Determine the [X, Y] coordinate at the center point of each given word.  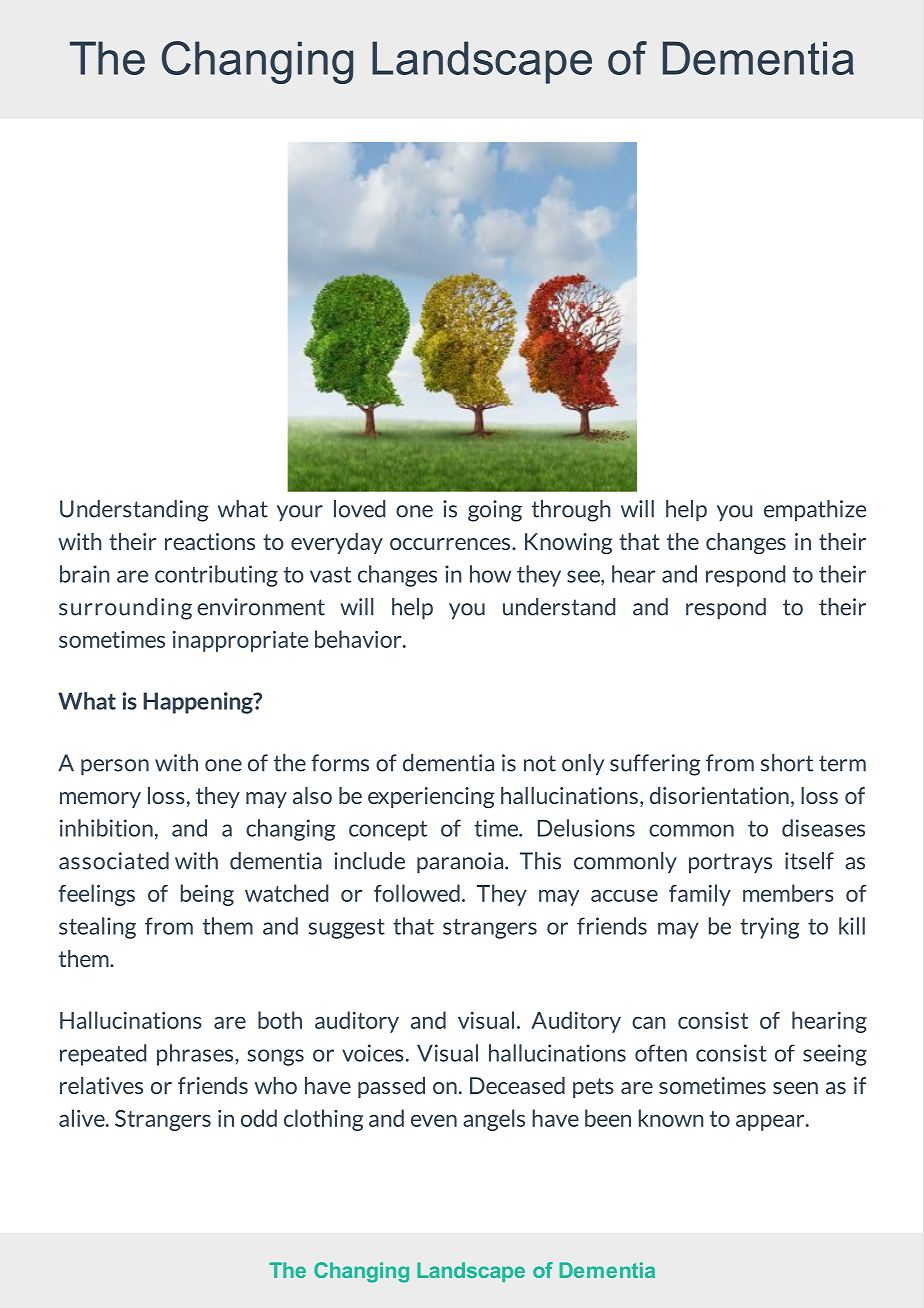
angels [494, 1120]
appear [771, 1122]
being [207, 895]
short [787, 763]
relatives [101, 1085]
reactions [210, 541]
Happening [199, 703]
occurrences [451, 544]
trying [770, 928]
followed [417, 893]
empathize [815, 511]
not [540, 763]
